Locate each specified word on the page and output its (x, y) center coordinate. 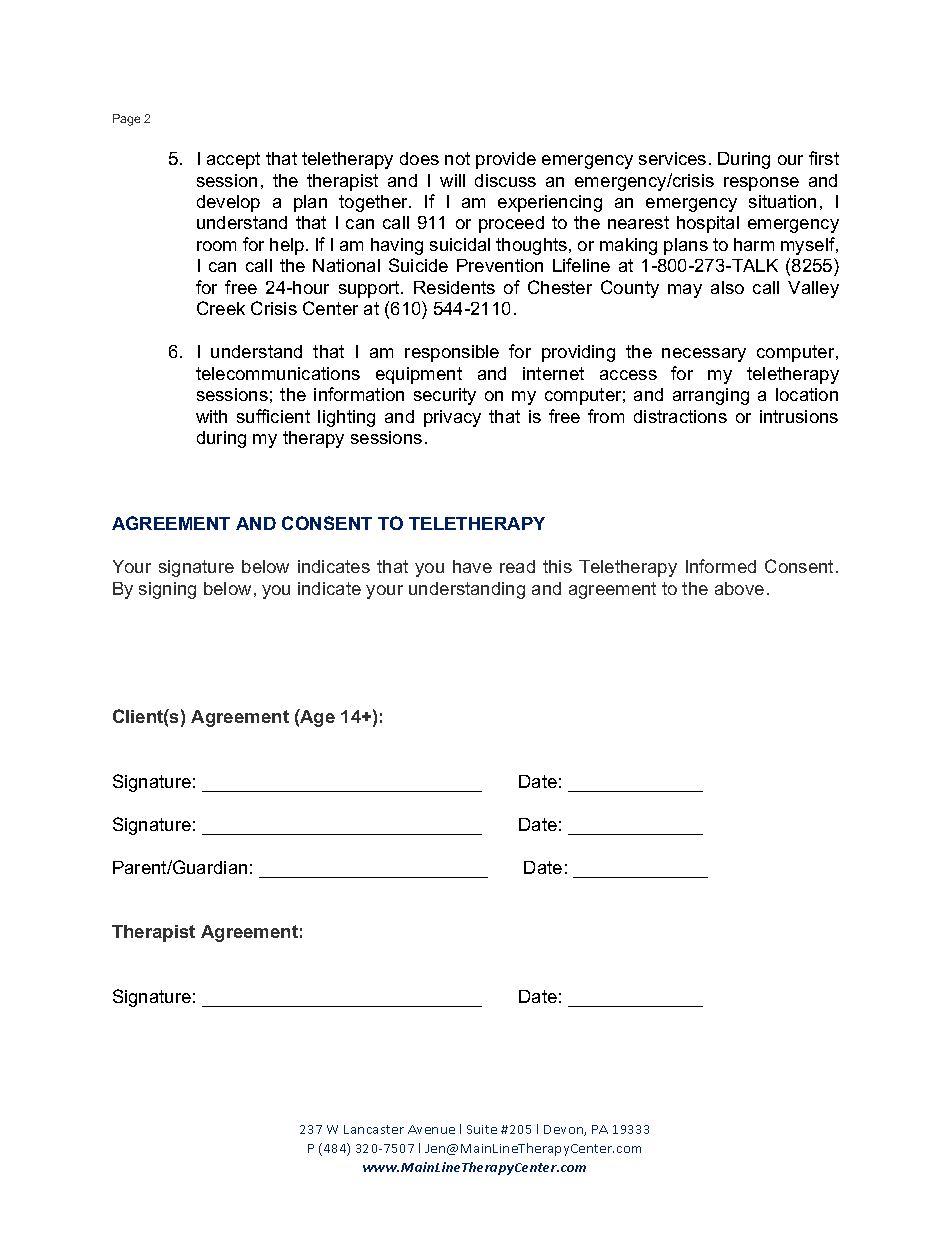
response (761, 184)
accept (233, 160)
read (517, 566)
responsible (452, 353)
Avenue (431, 1129)
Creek (221, 308)
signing (167, 590)
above (739, 588)
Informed (721, 566)
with (211, 416)
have (472, 566)
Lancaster (374, 1129)
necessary (704, 355)
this (557, 566)
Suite (482, 1129)
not (457, 158)
